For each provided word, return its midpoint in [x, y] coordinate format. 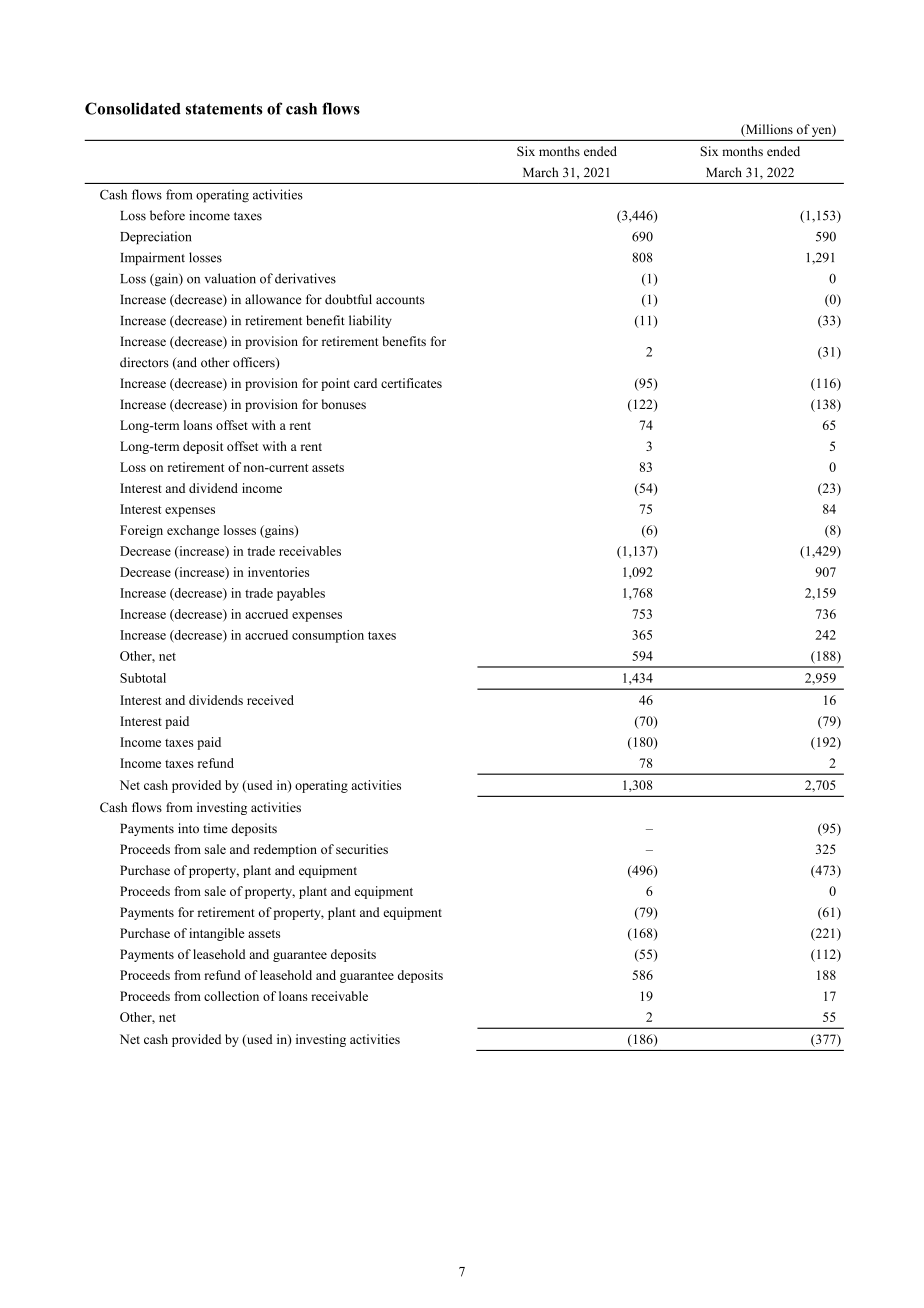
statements [224, 109]
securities [362, 849]
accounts [400, 300]
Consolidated [133, 108]
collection [231, 996]
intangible [216, 934]
